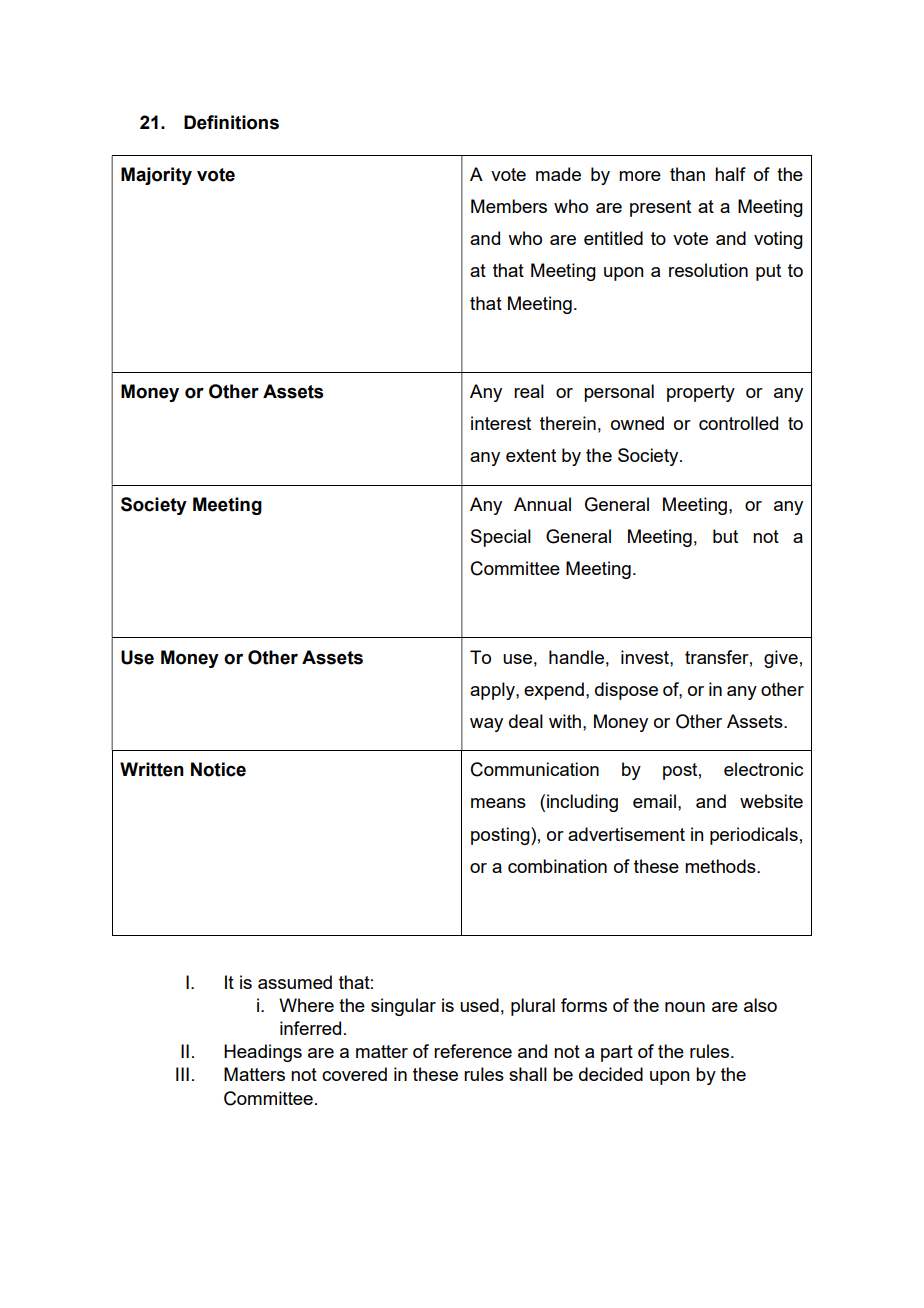 The height and width of the screenshot is (1308, 924). Describe the element at coordinates (156, 176) in the screenshot. I see `Majority` at that location.
